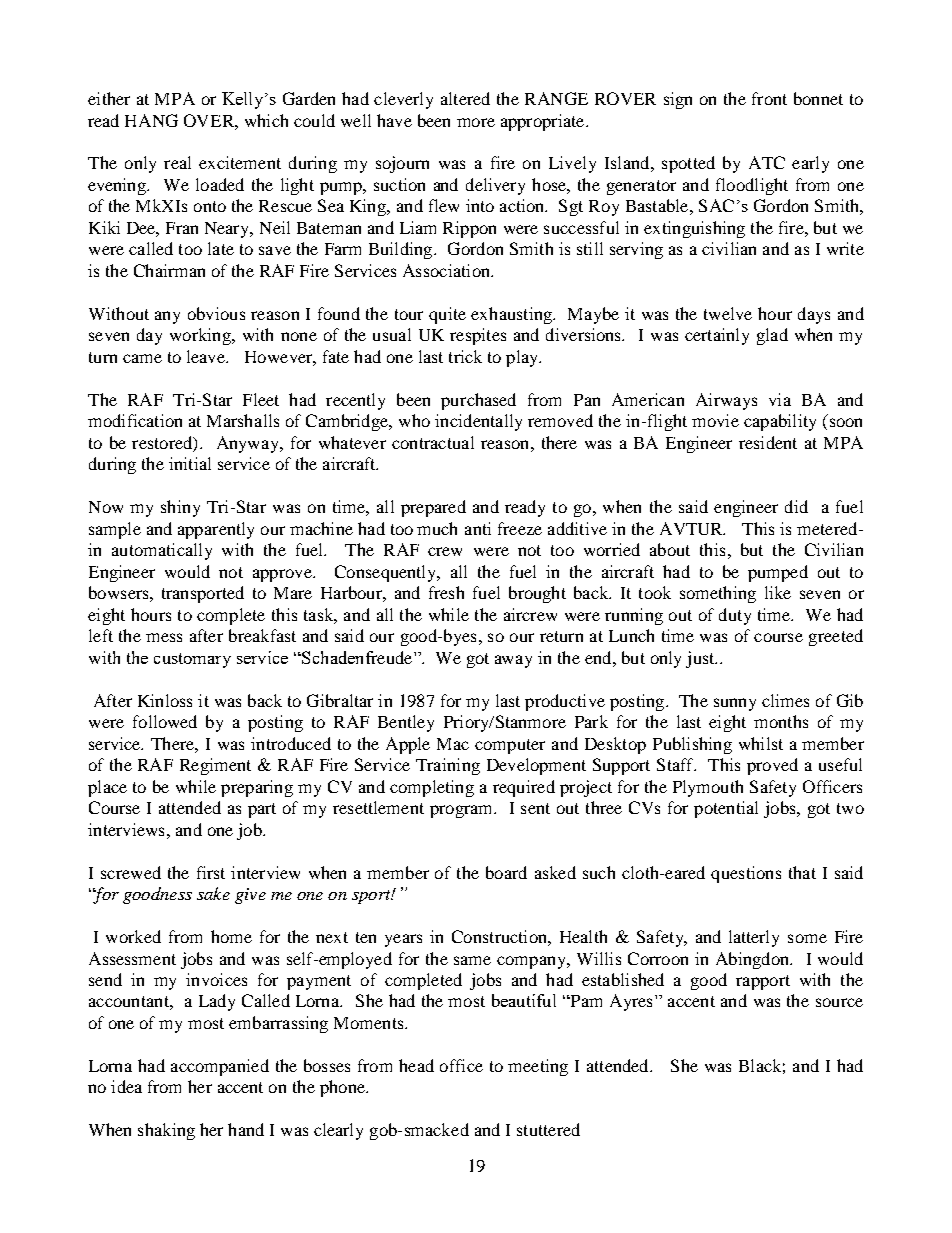 The width and height of the screenshot is (952, 1233). I want to click on resident, so click(768, 442).
